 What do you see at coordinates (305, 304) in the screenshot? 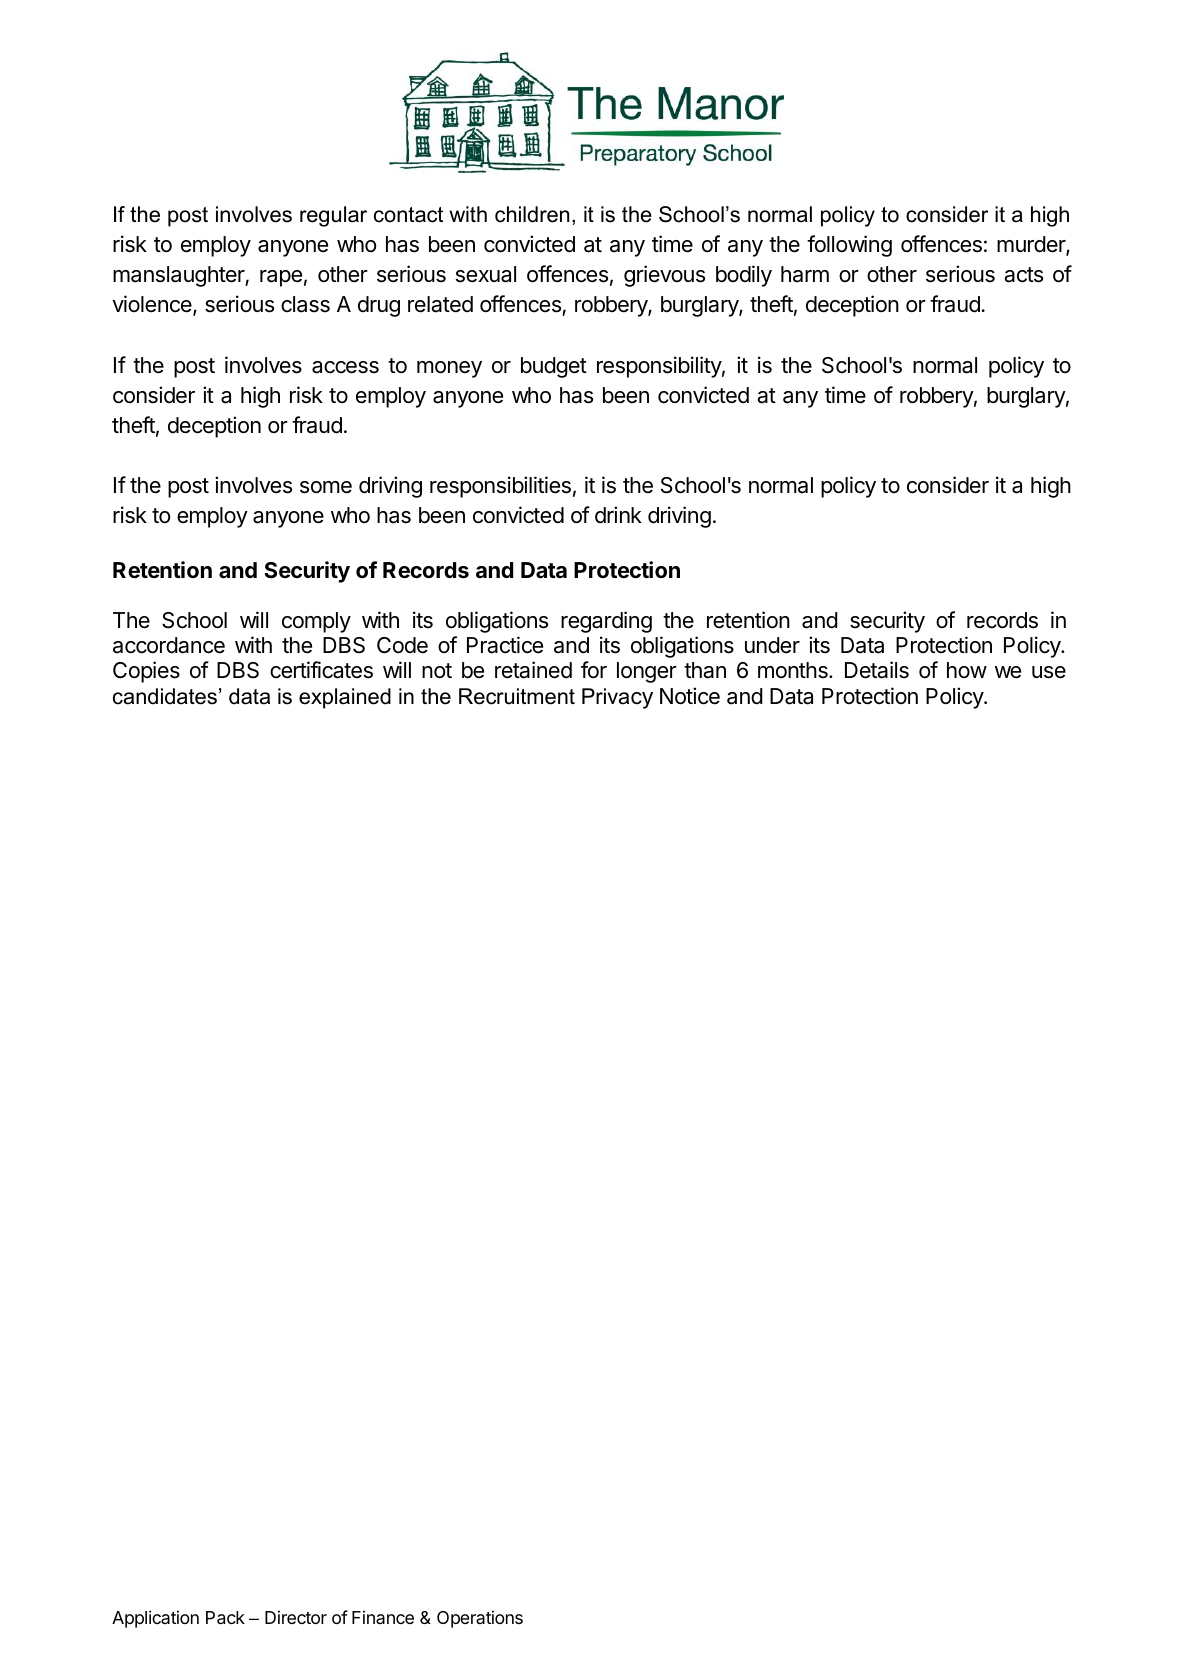
I see `class` at bounding box center [305, 304].
